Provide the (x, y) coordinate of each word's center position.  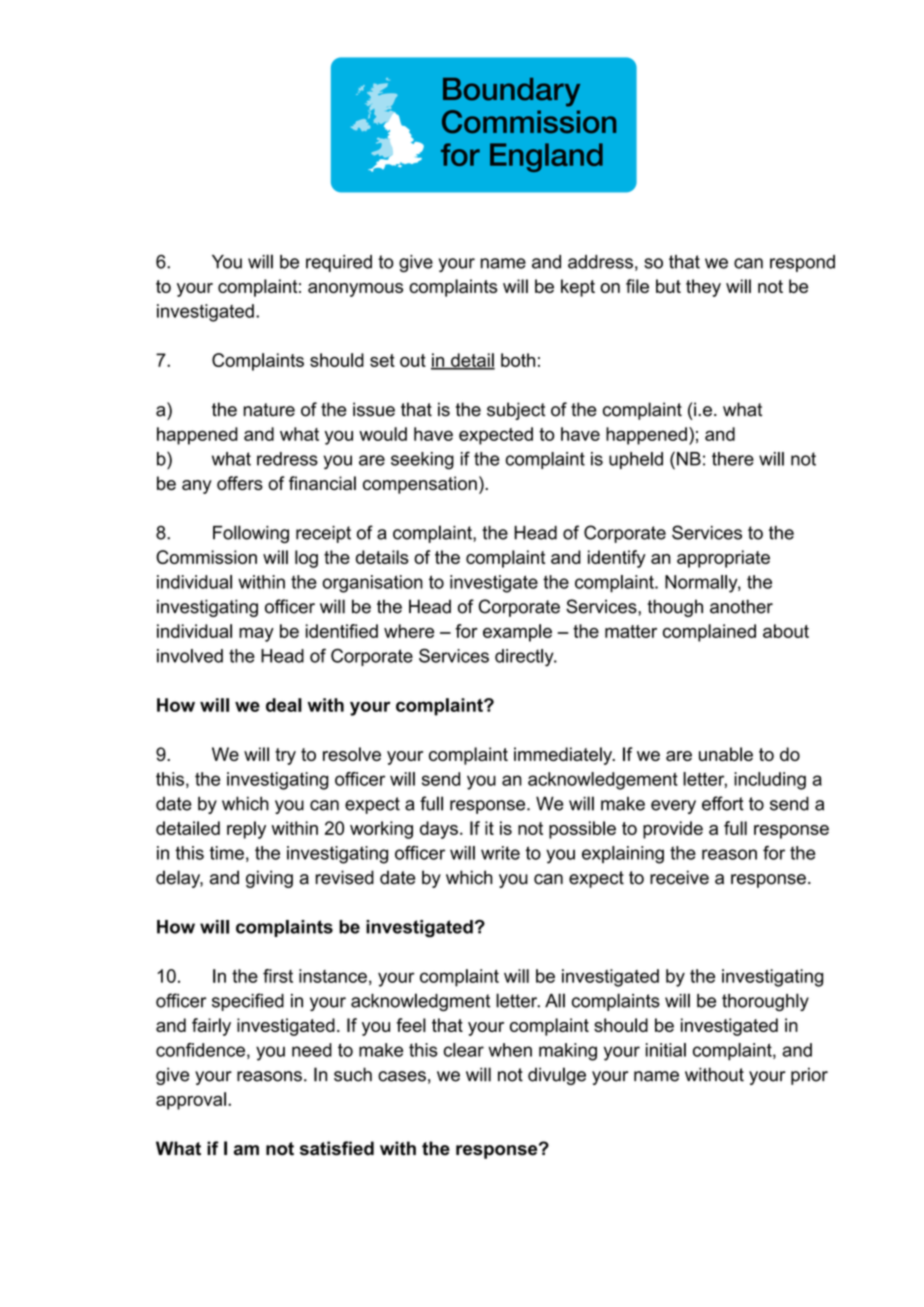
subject (516, 411)
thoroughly (765, 1002)
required (339, 263)
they (703, 288)
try (285, 756)
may (256, 635)
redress (287, 459)
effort (723, 803)
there (733, 459)
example (517, 633)
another (741, 606)
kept (578, 288)
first (278, 976)
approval (191, 1101)
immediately (564, 756)
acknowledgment (420, 1002)
